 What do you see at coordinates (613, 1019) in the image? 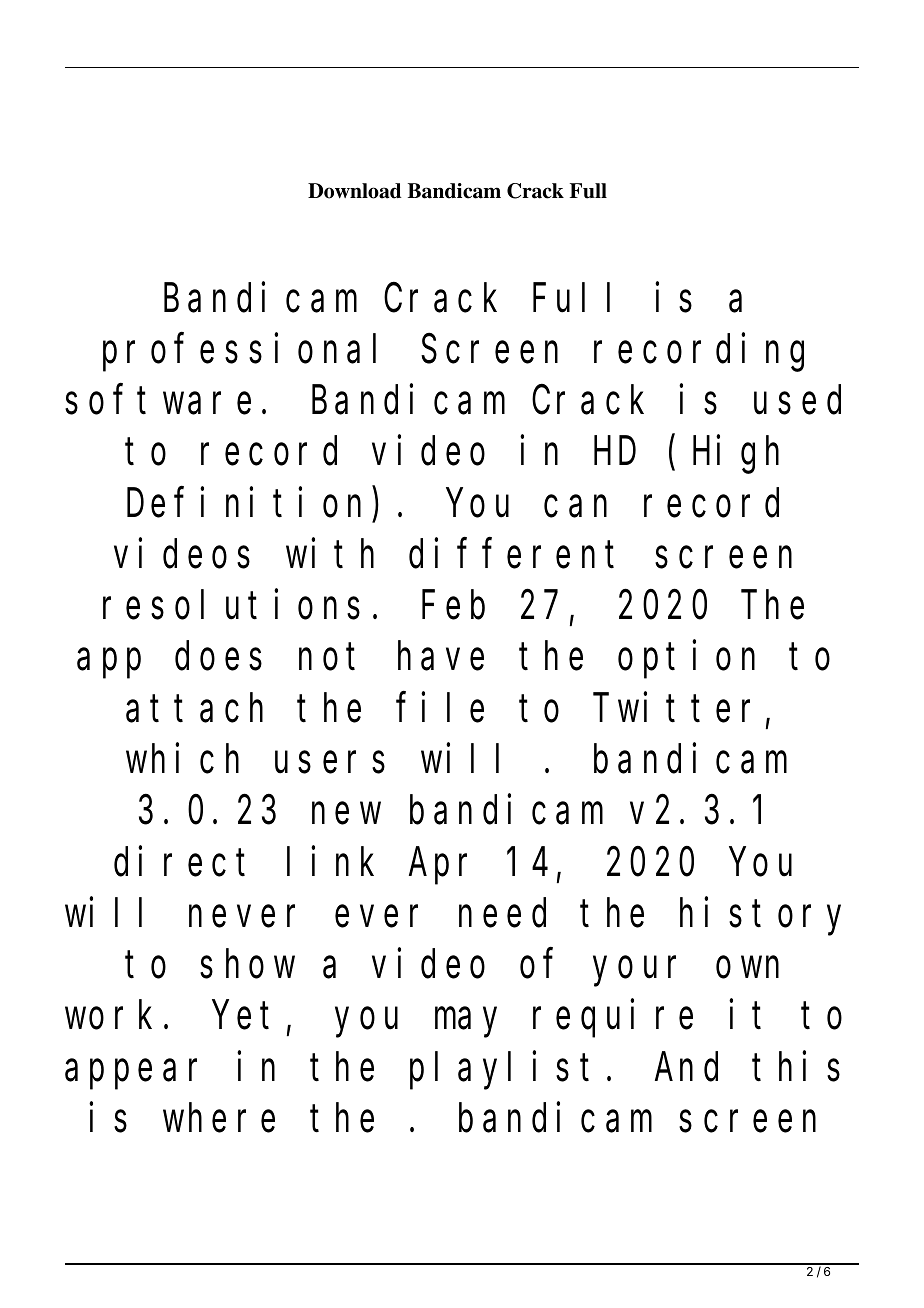
I see `require` at bounding box center [613, 1019].
